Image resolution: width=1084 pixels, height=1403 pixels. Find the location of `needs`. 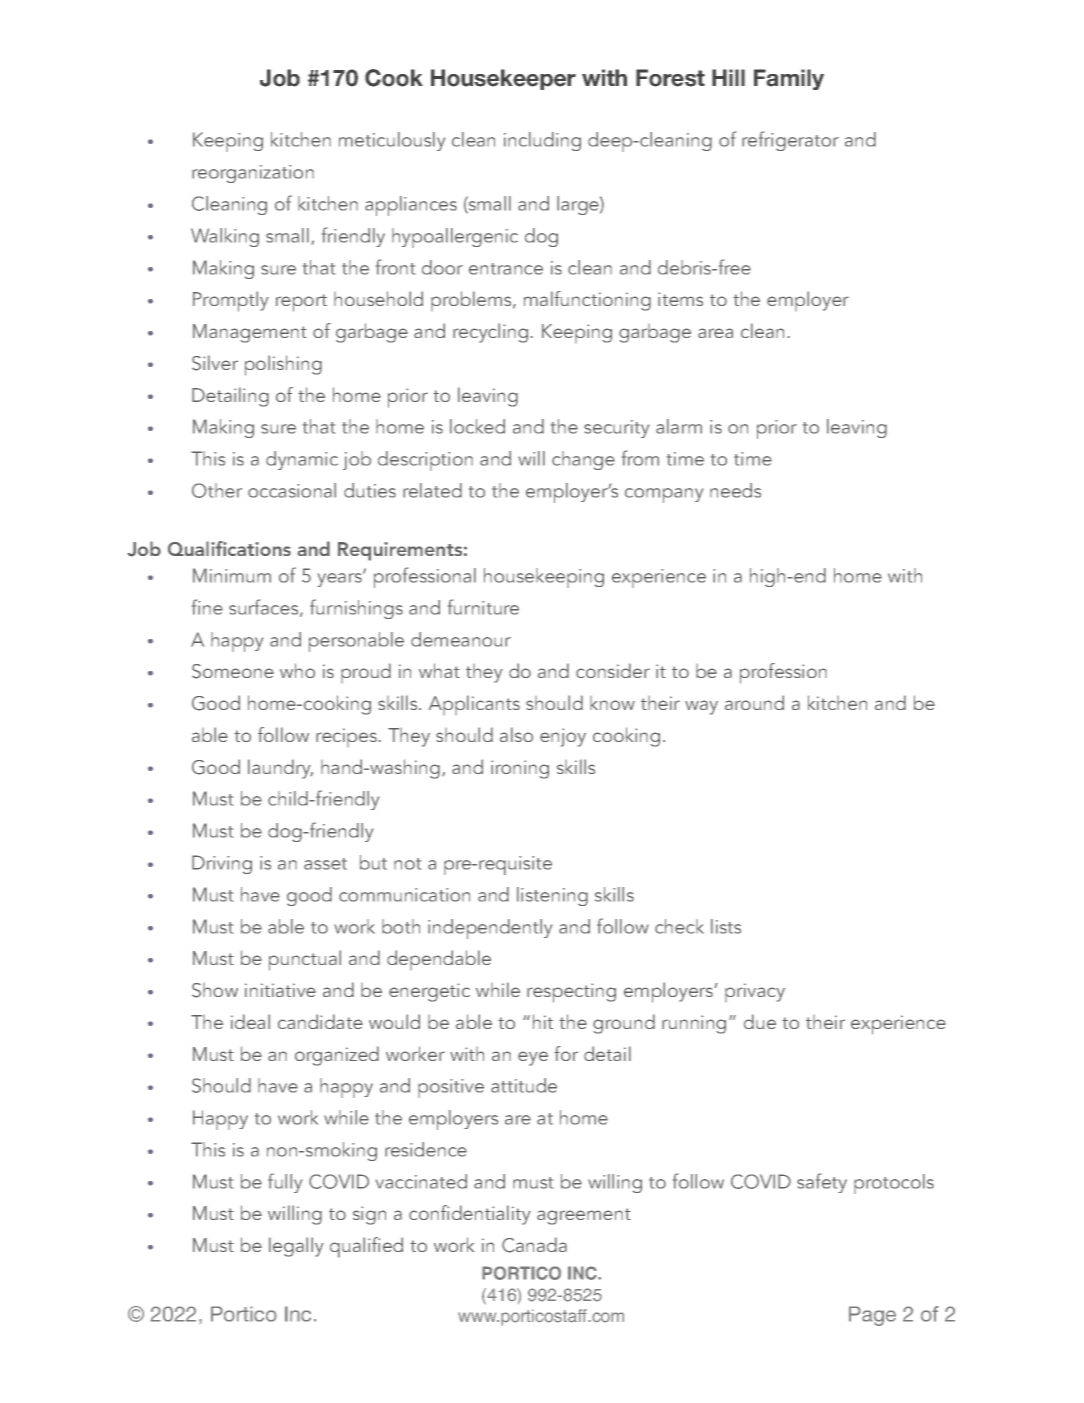

needs is located at coordinates (735, 490).
